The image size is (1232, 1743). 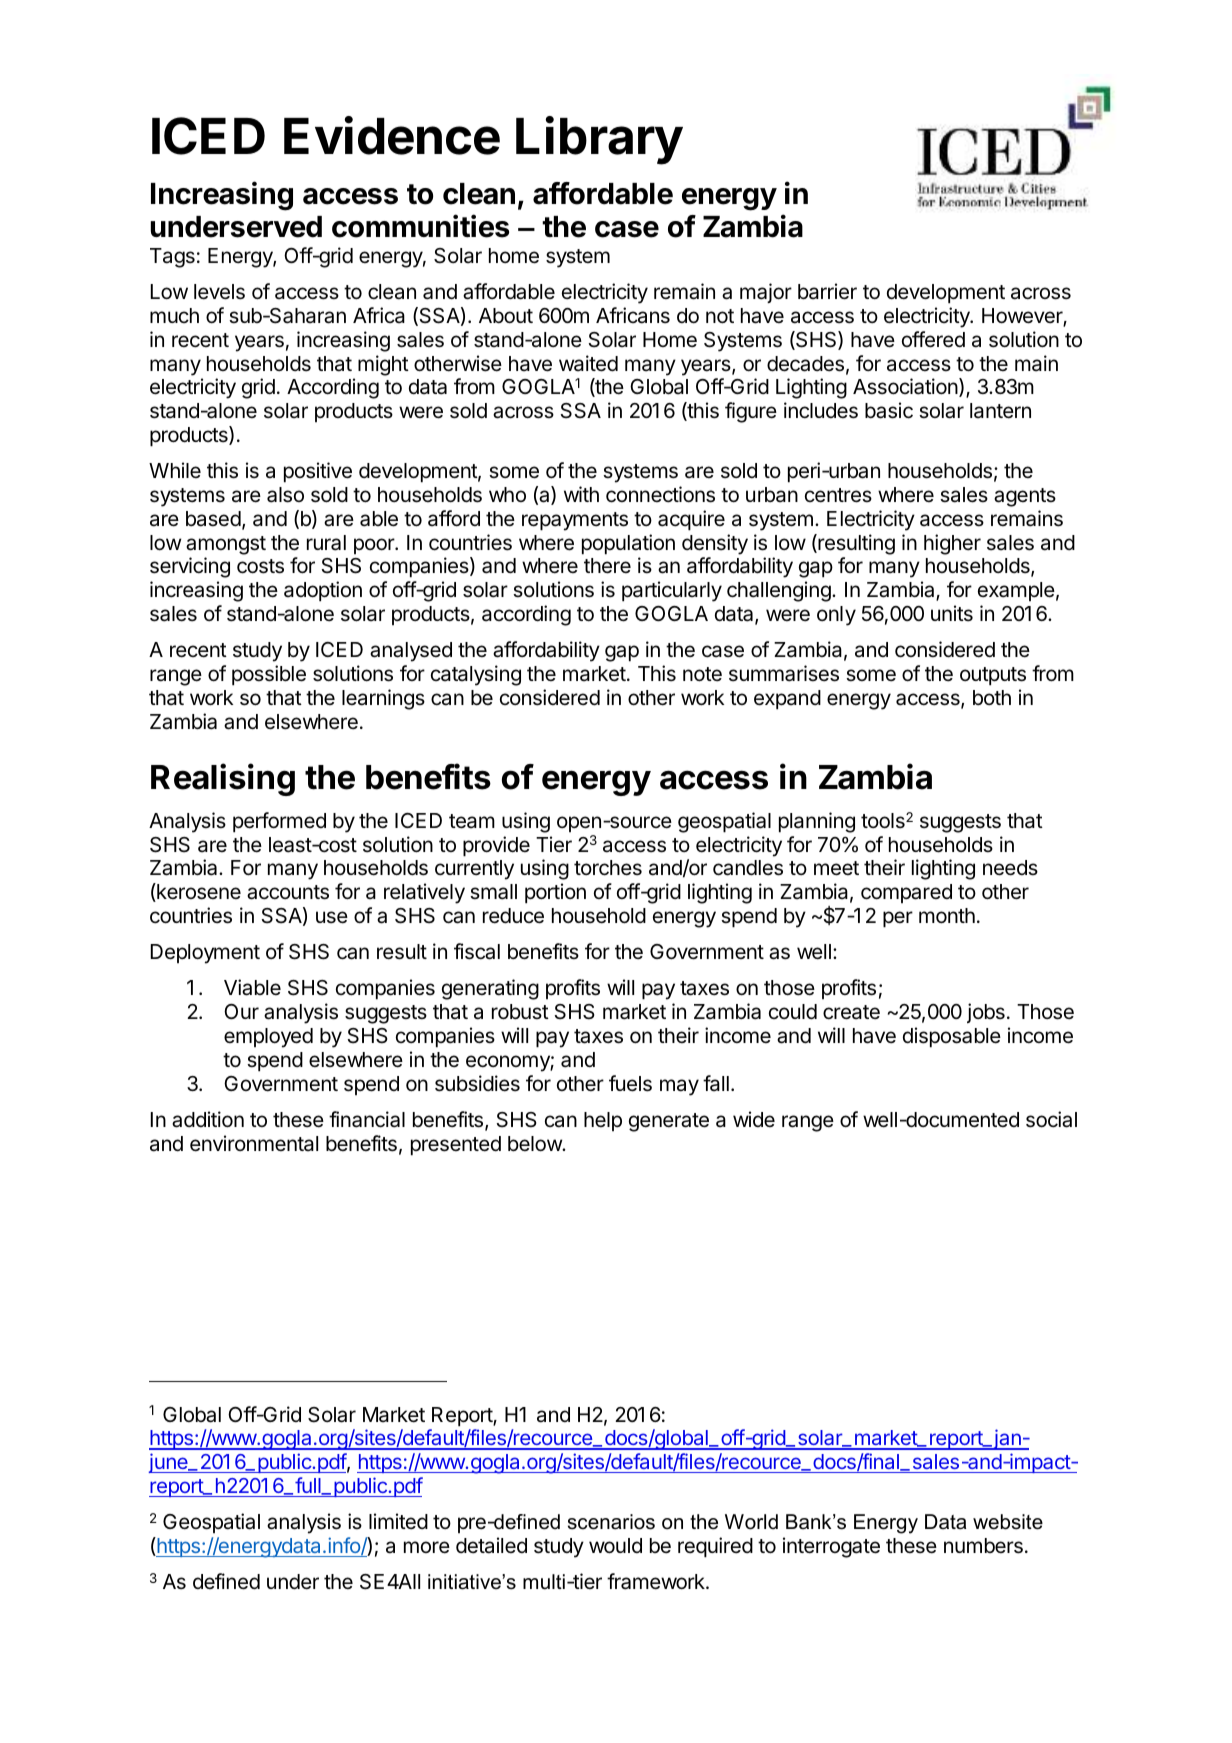 I want to click on also, so click(x=285, y=495).
